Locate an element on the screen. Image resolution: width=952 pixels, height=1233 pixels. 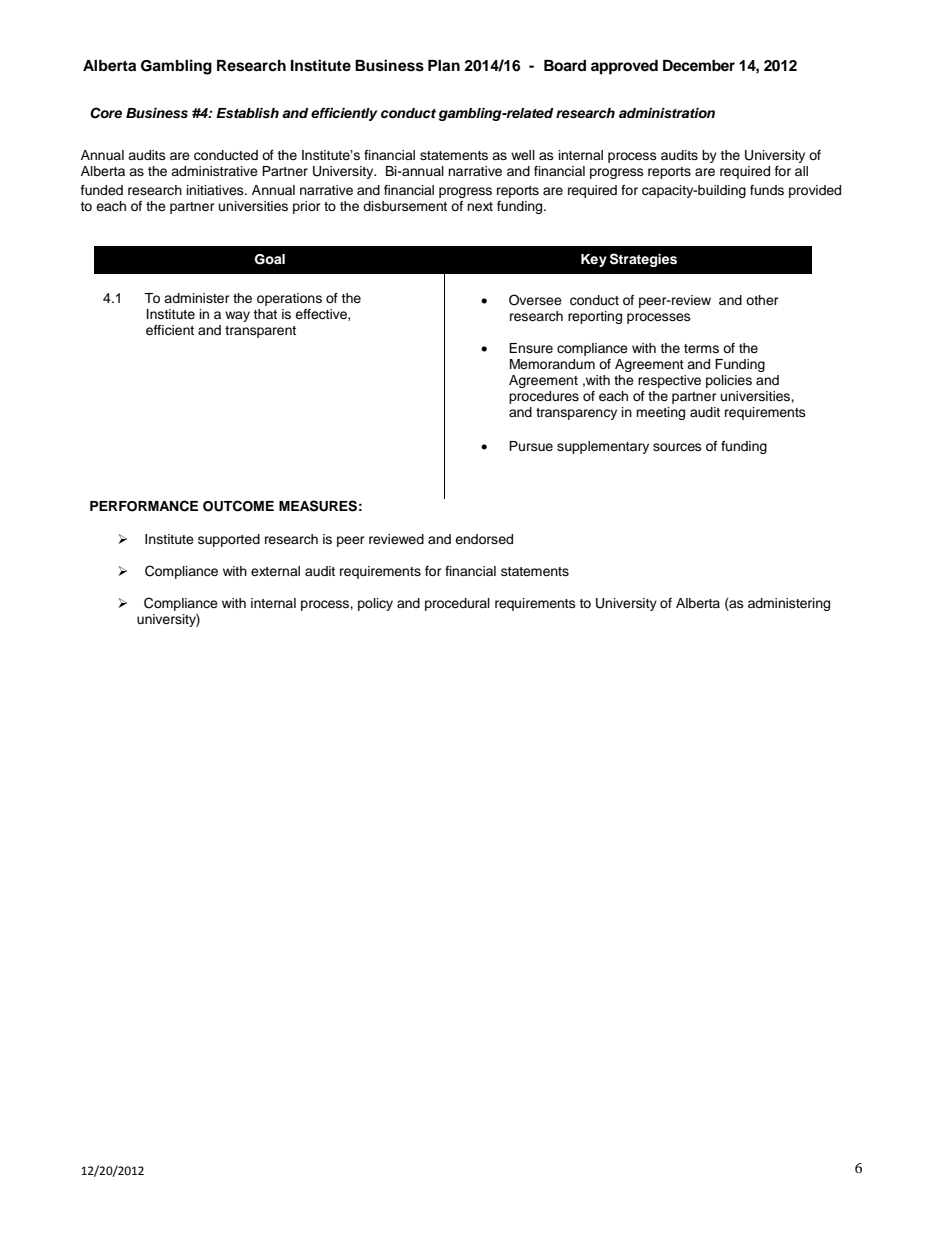
next is located at coordinates (480, 206).
